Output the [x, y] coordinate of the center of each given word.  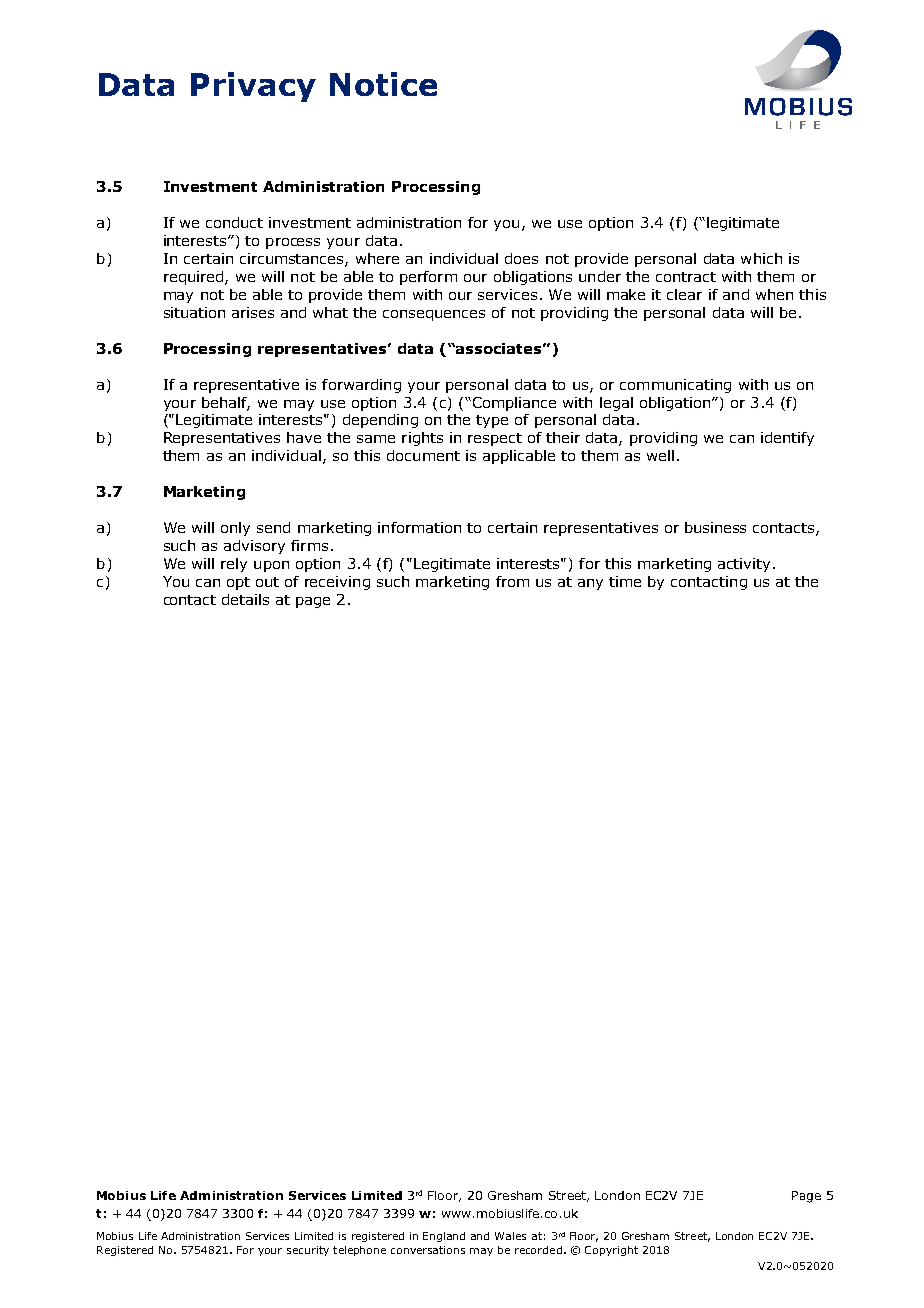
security [308, 1251]
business [715, 527]
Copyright [611, 1251]
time [625, 581]
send [273, 527]
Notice [383, 84]
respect [495, 439]
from [512, 581]
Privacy [253, 87]
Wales [510, 1236]
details [245, 599]
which [761, 258]
